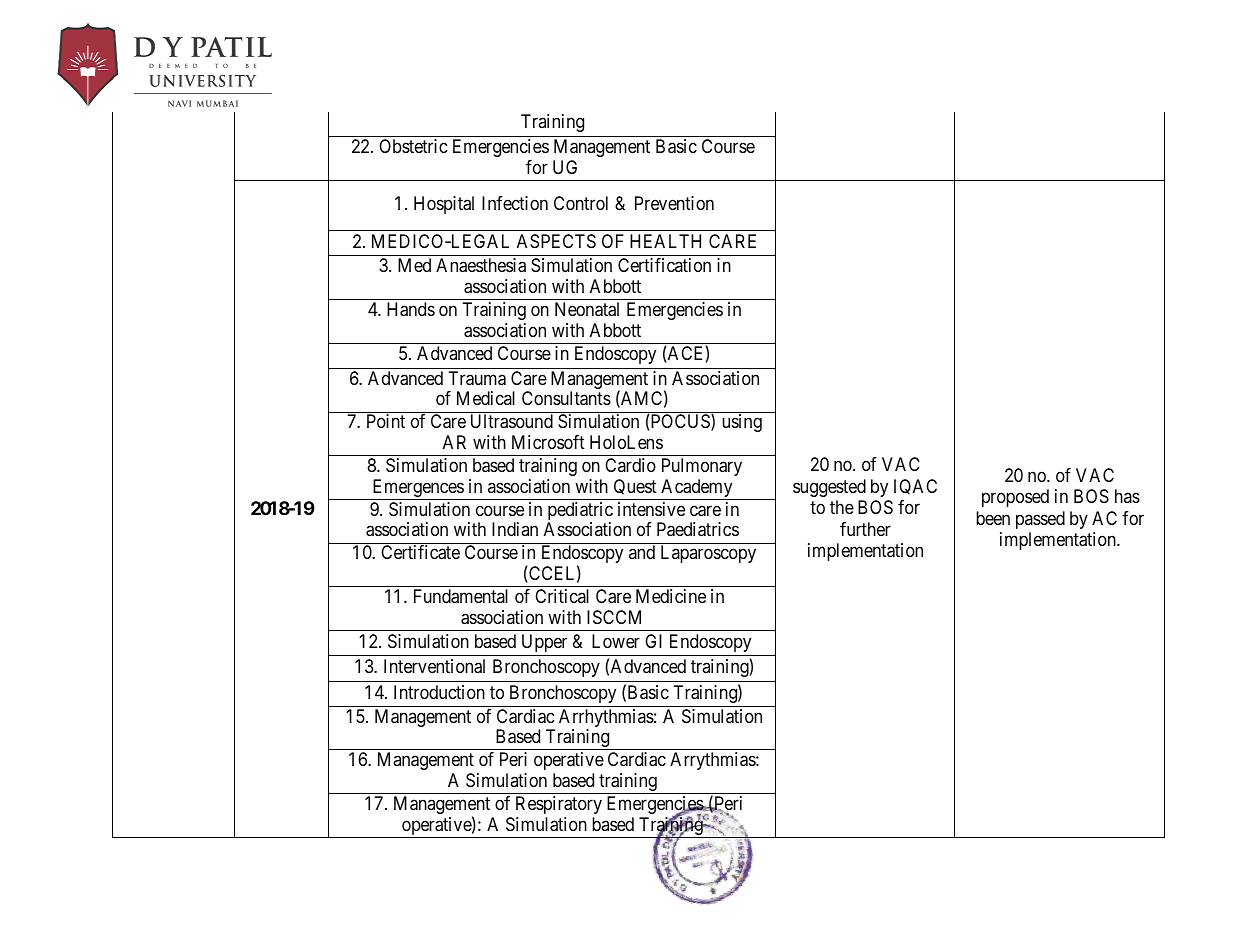 The width and height of the page is (1233, 952). What do you see at coordinates (434, 666) in the page?
I see `Interventional` at bounding box center [434, 666].
